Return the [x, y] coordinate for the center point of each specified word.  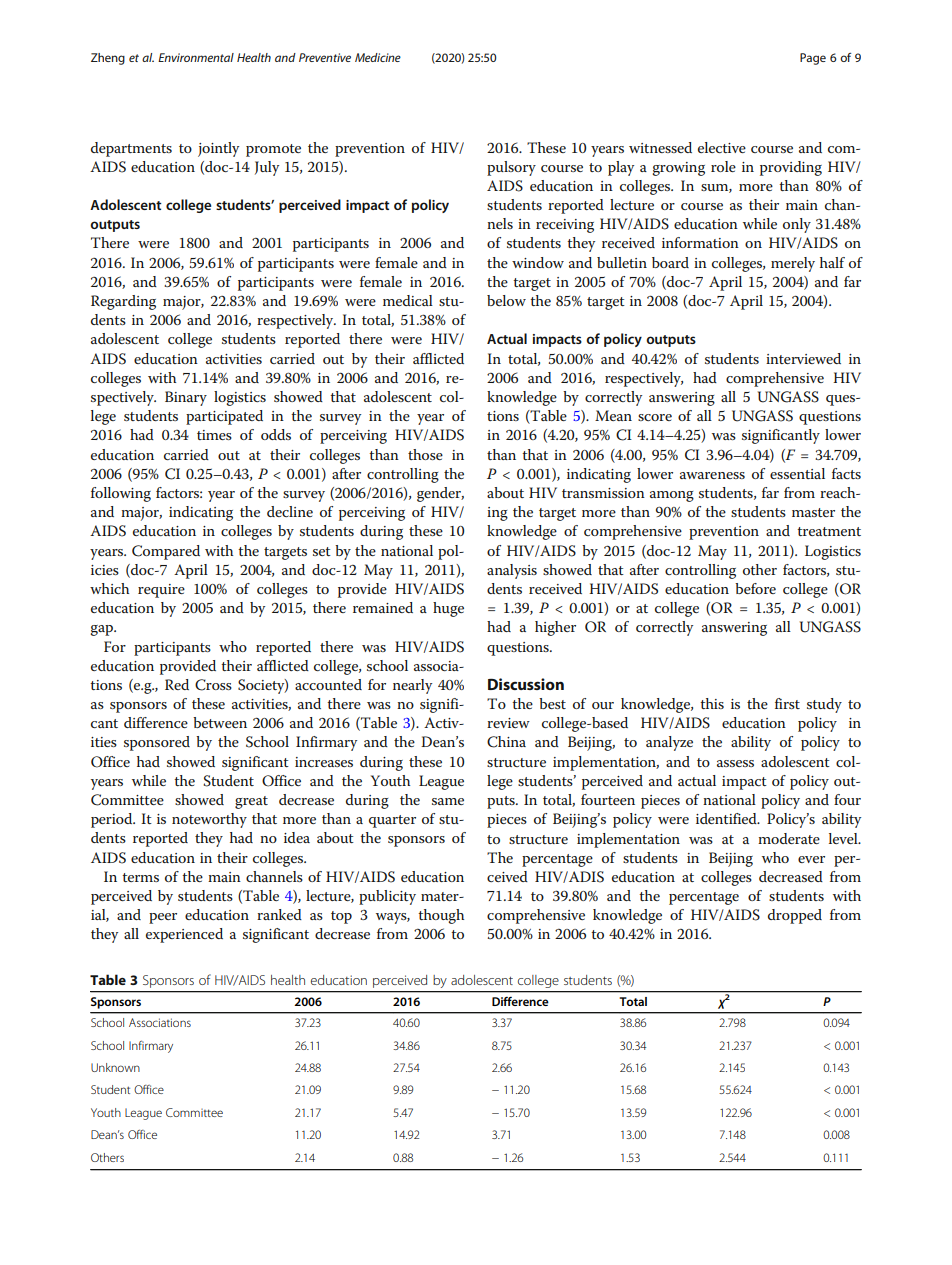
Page [813, 59]
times [214, 435]
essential [797, 473]
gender [440, 494]
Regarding [123, 302]
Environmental [196, 57]
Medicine [378, 57]
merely [793, 264]
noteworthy [209, 820]
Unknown [115, 1067]
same [448, 801]
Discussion [526, 684]
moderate [789, 838]
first [787, 703]
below [506, 300]
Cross [213, 685]
